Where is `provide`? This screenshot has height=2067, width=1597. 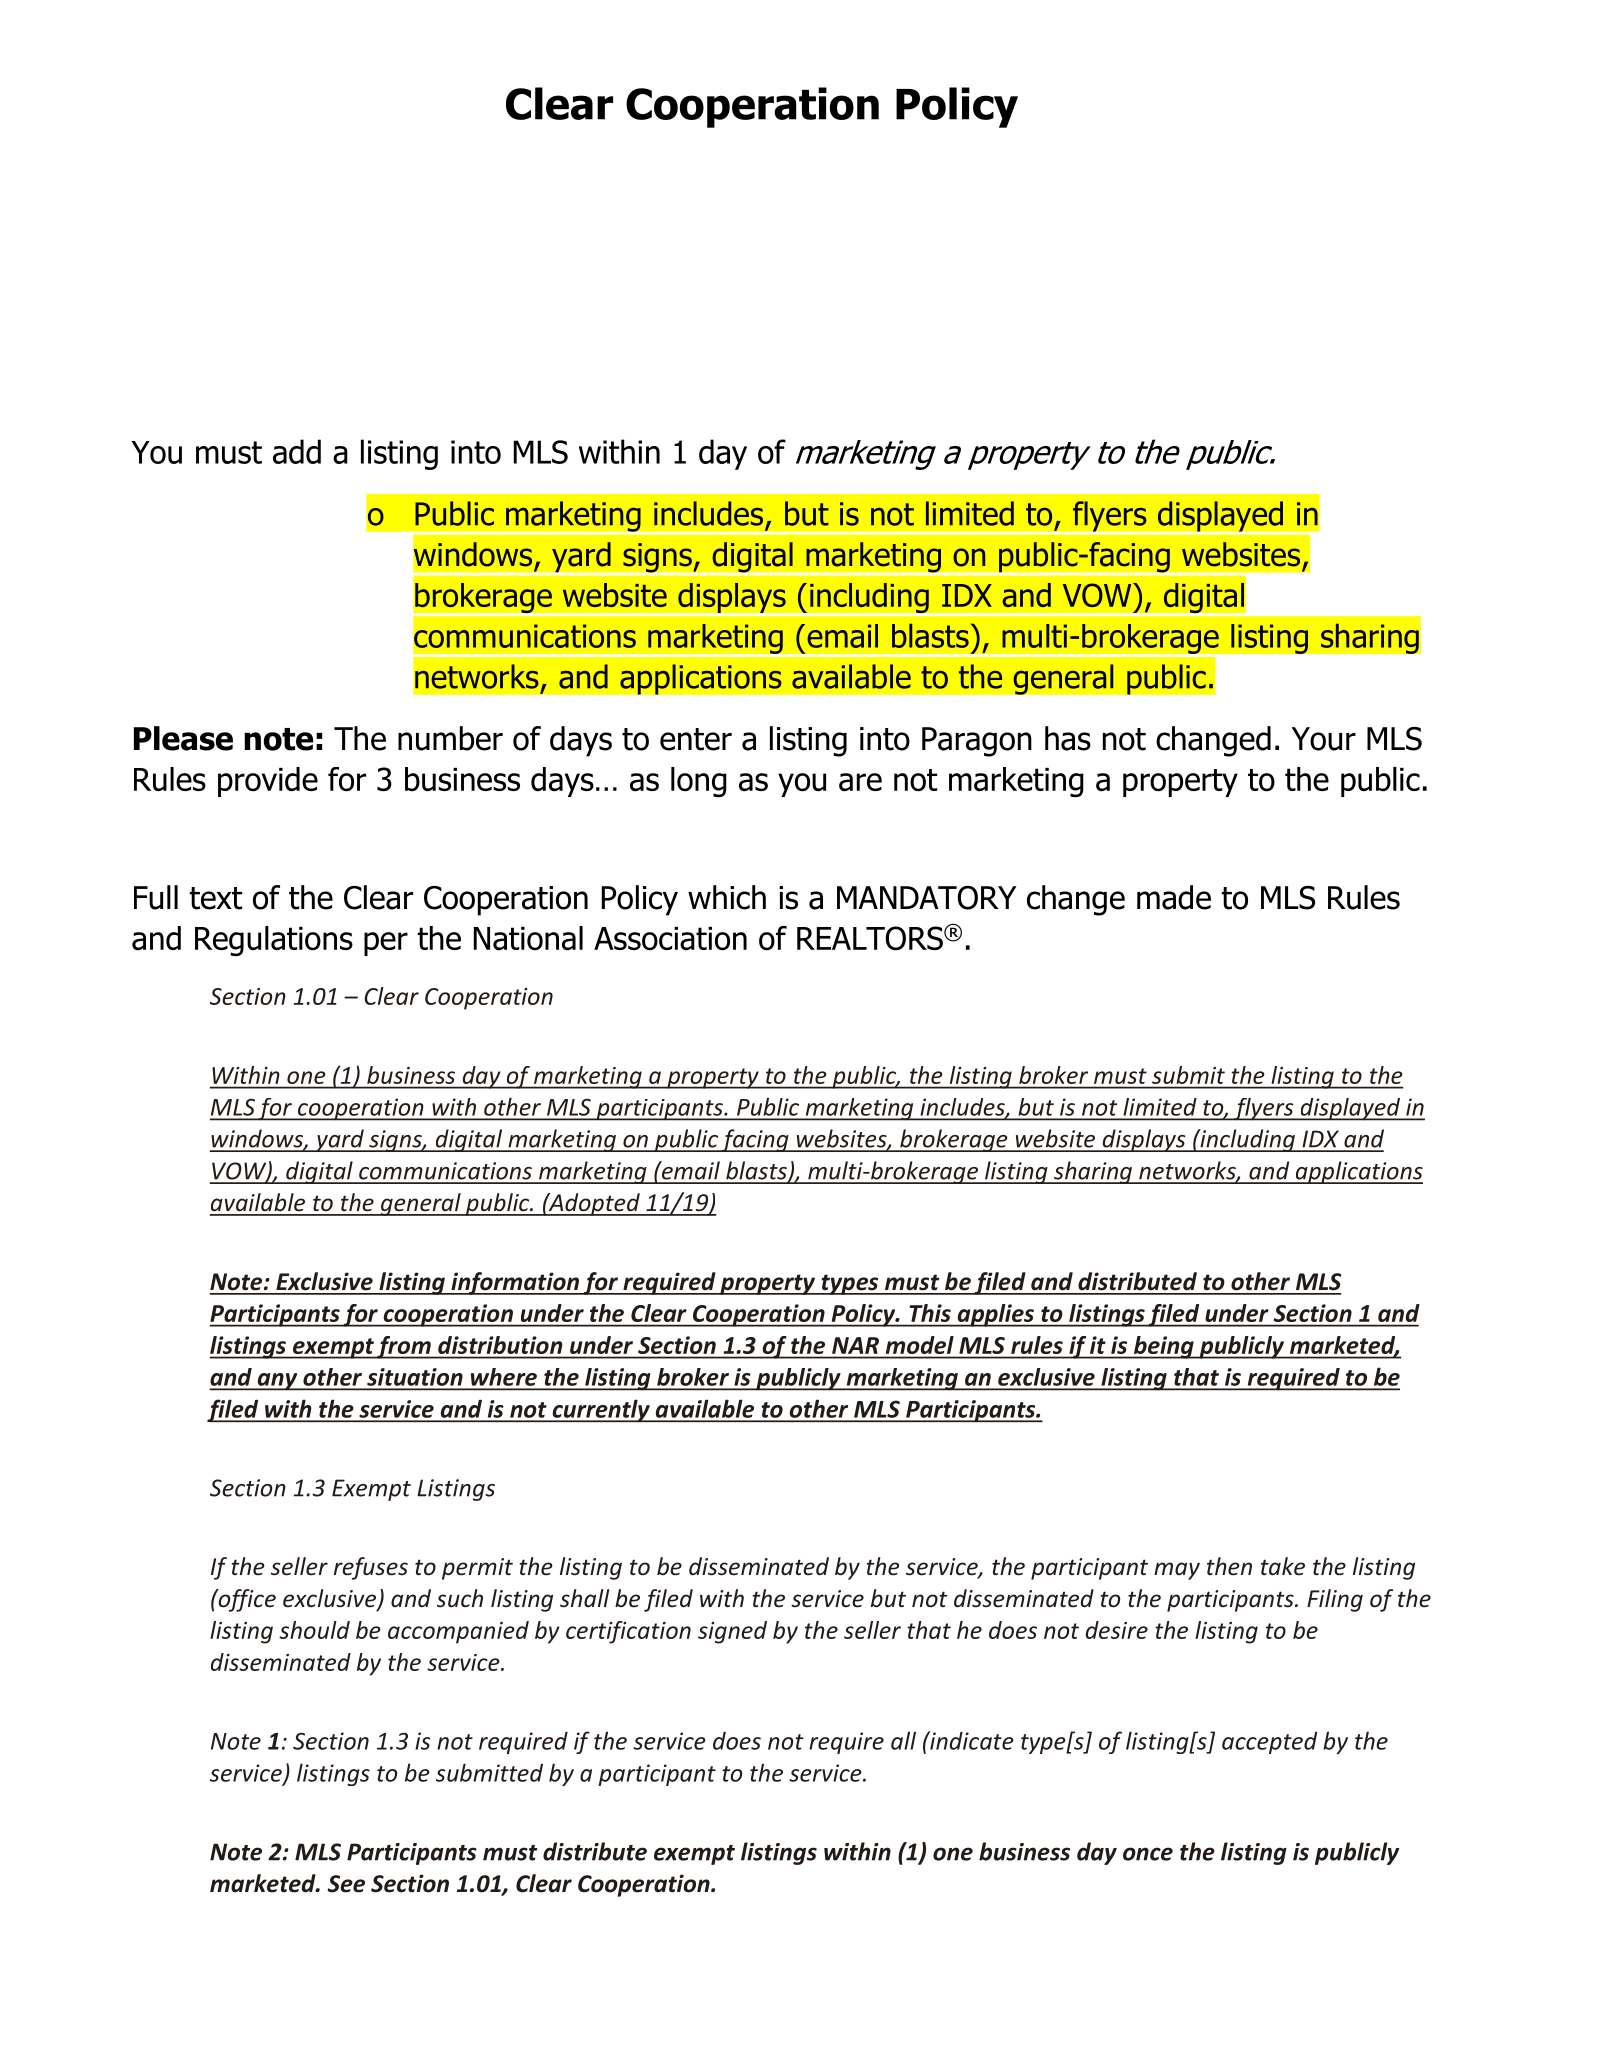
provide is located at coordinates (268, 782).
